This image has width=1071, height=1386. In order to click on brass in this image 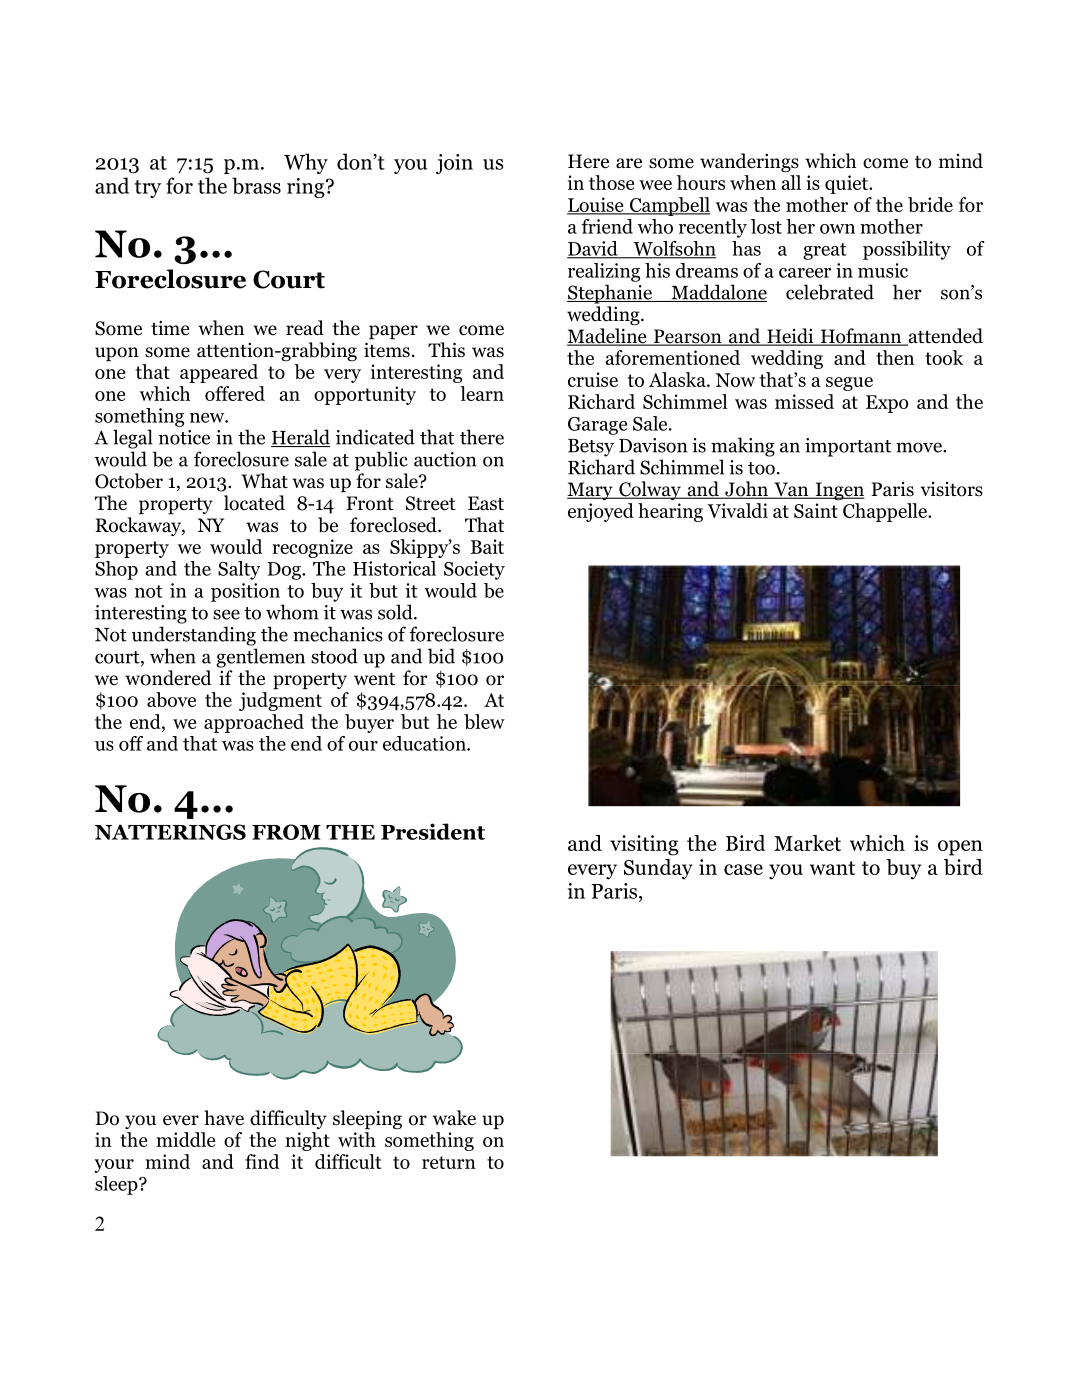, I will do `click(256, 185)`.
